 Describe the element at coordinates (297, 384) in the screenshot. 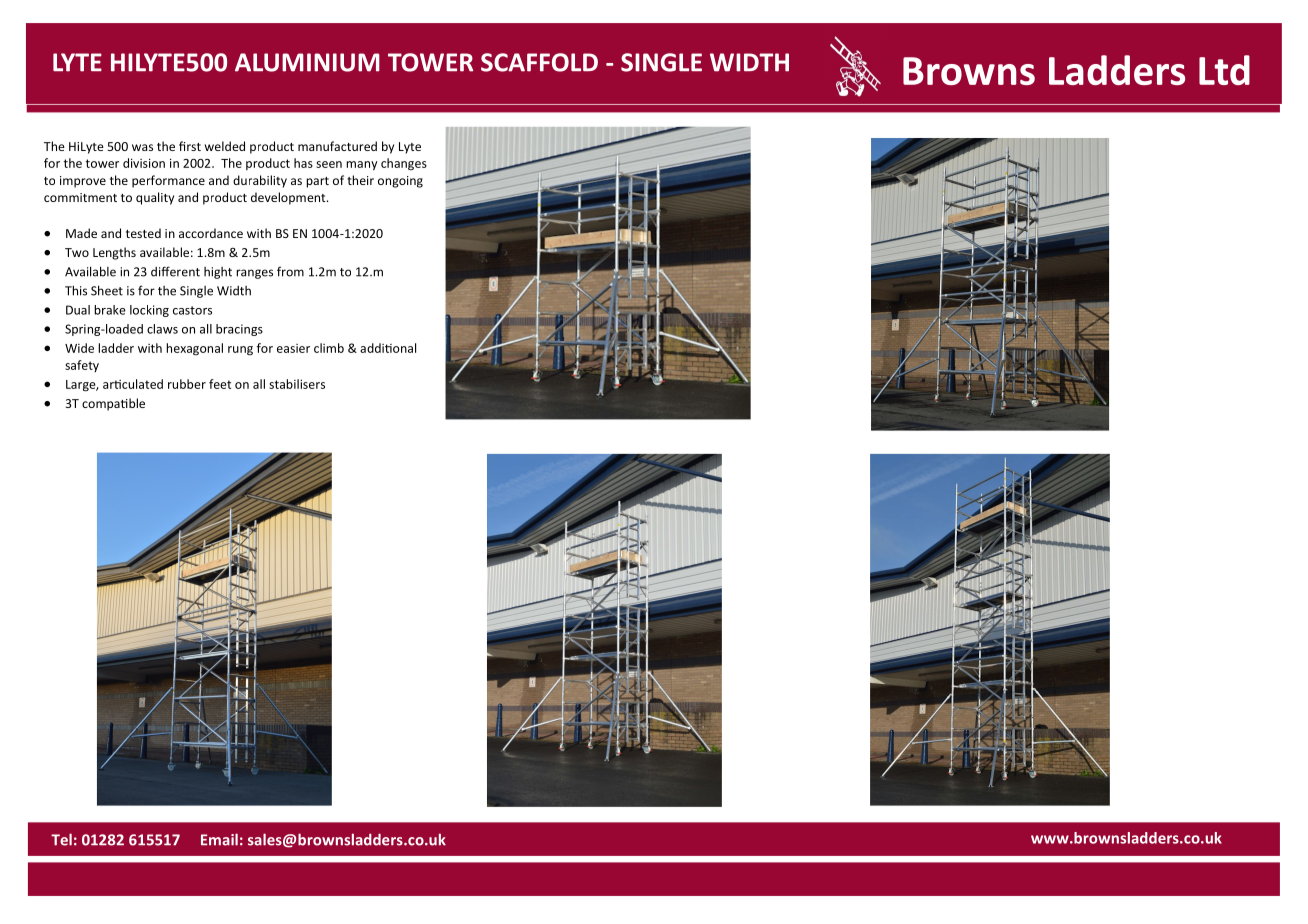

I see `stabilisers` at that location.
